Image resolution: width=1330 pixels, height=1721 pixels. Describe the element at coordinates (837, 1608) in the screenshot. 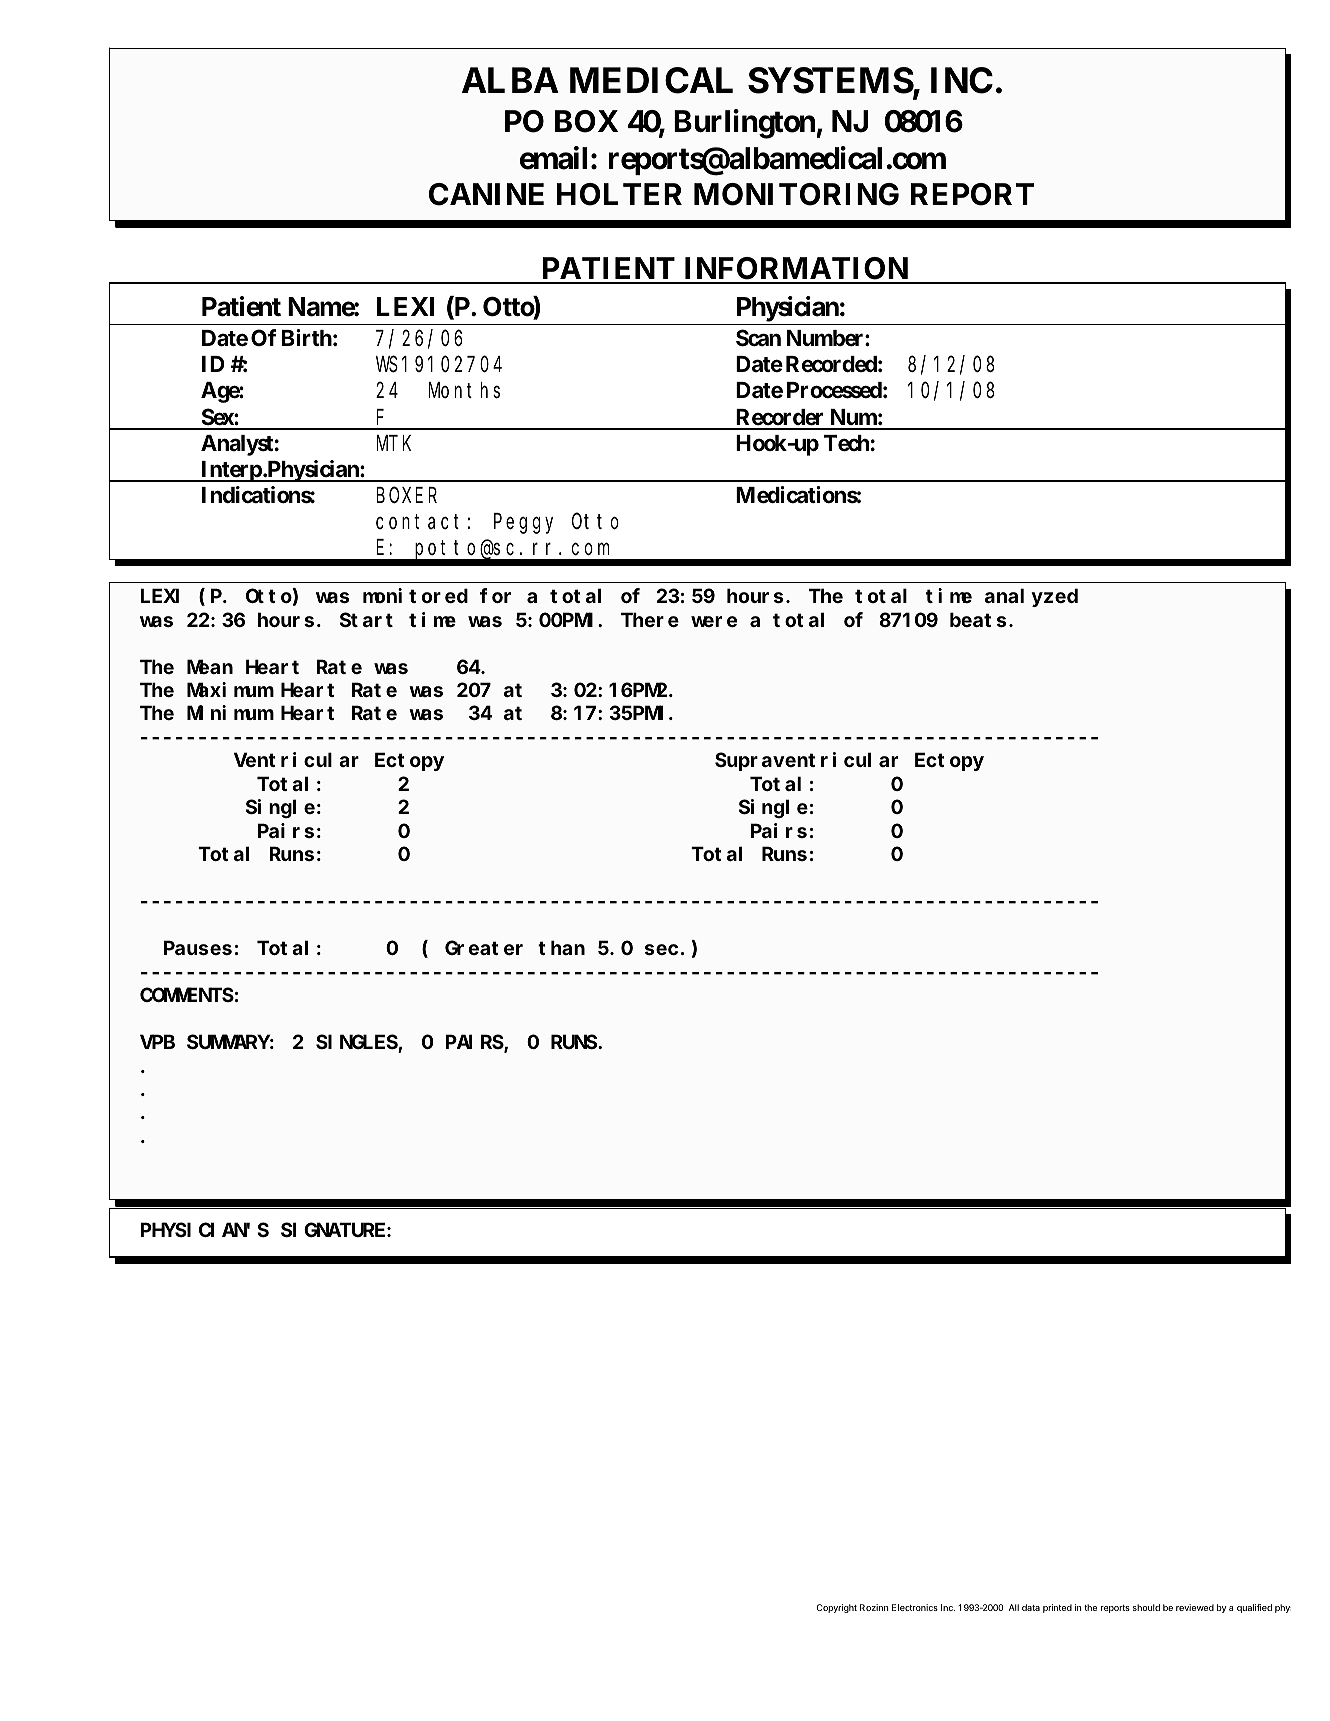

I see `Copyright` at that location.
